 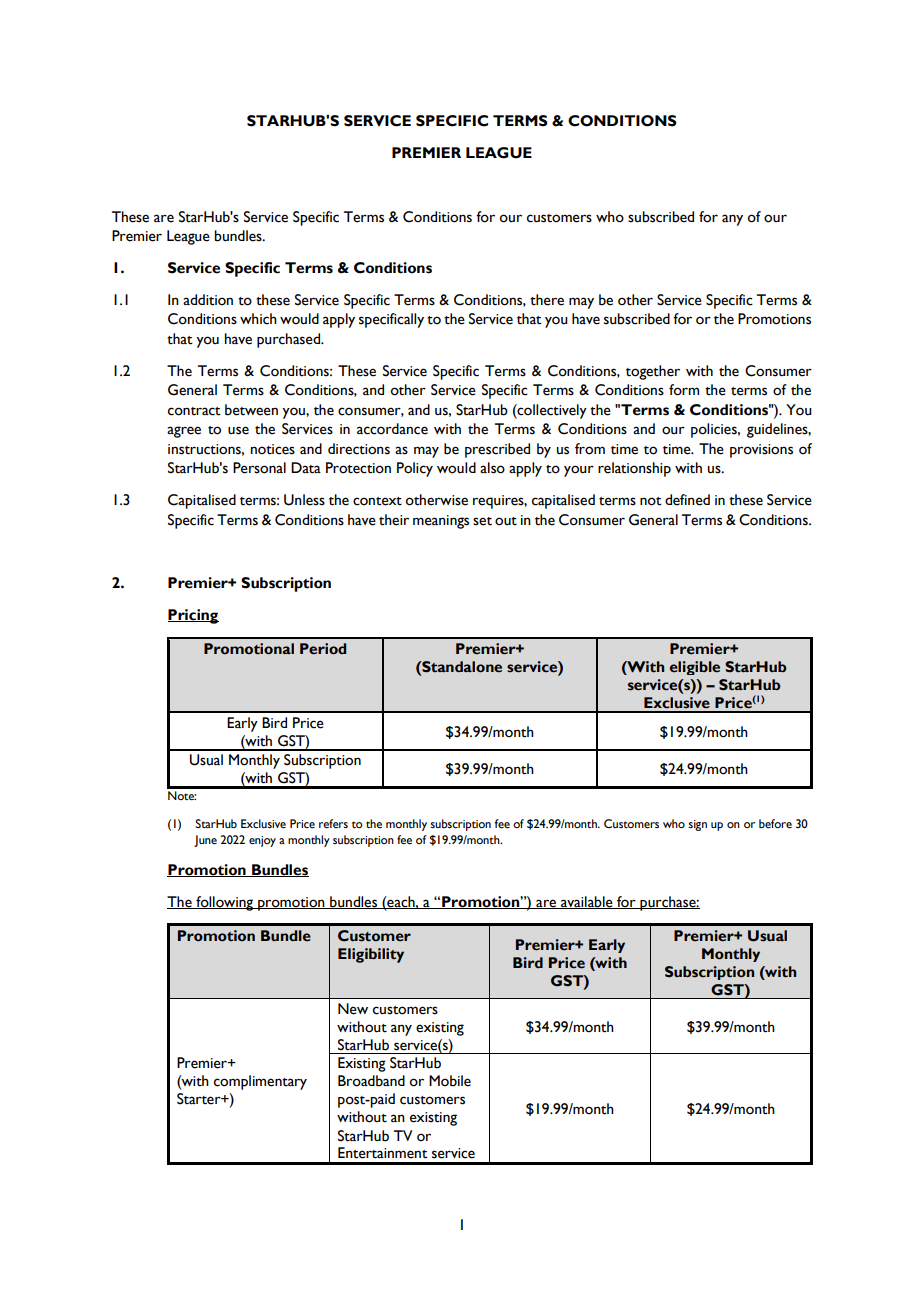 I want to click on there, so click(x=547, y=300).
